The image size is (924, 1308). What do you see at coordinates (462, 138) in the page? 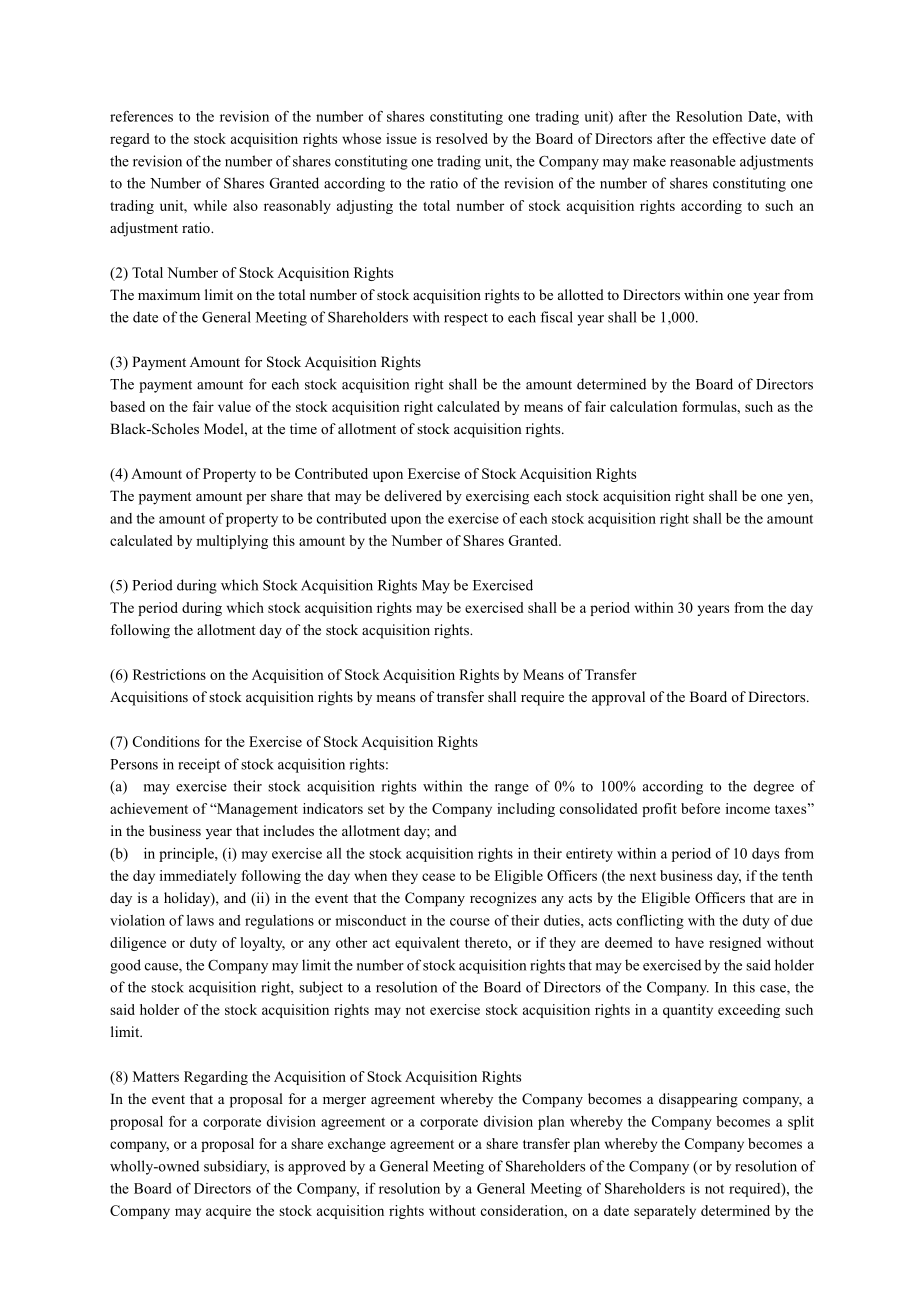
I see `resolved` at bounding box center [462, 138].
